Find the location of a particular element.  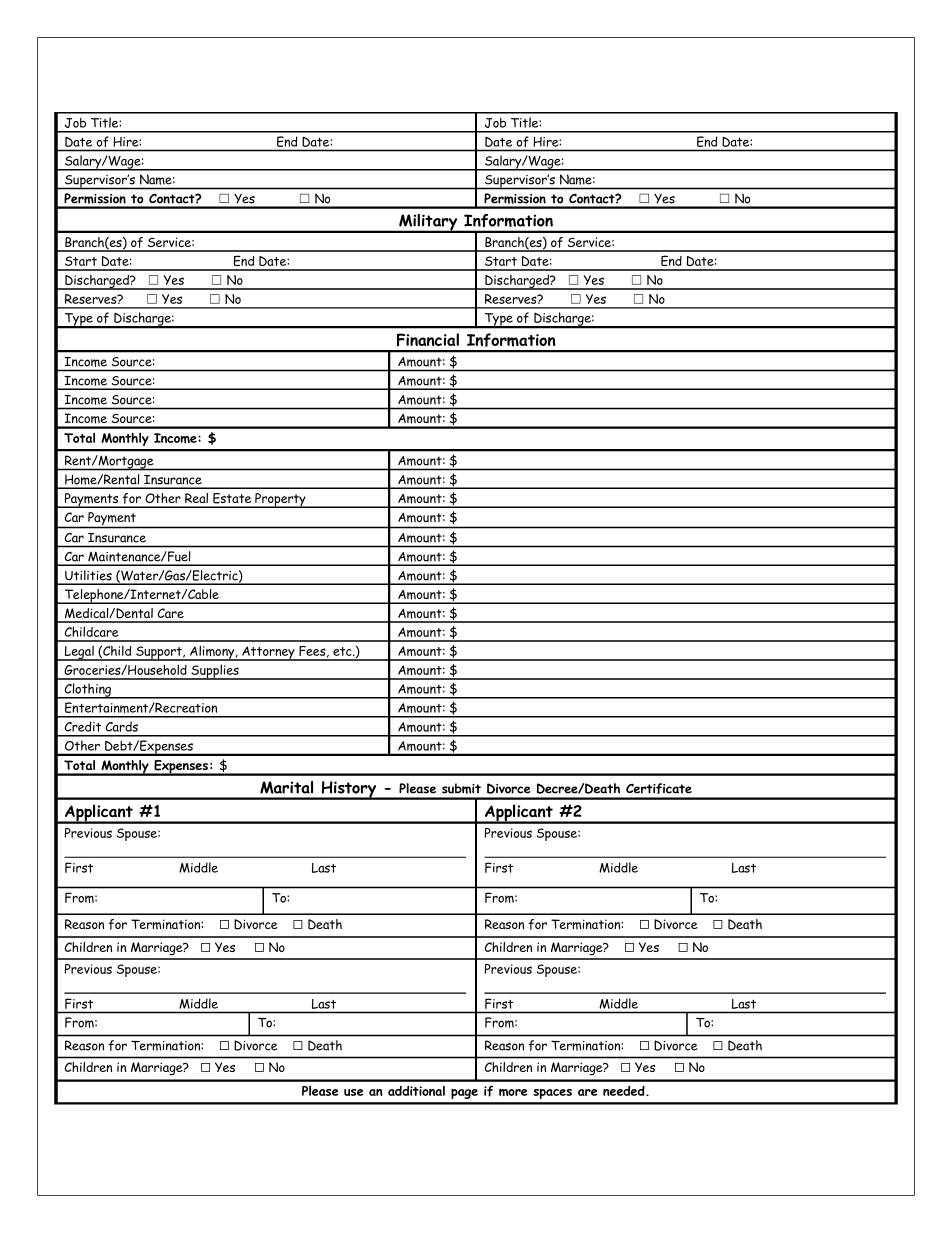

Military is located at coordinates (428, 223).
